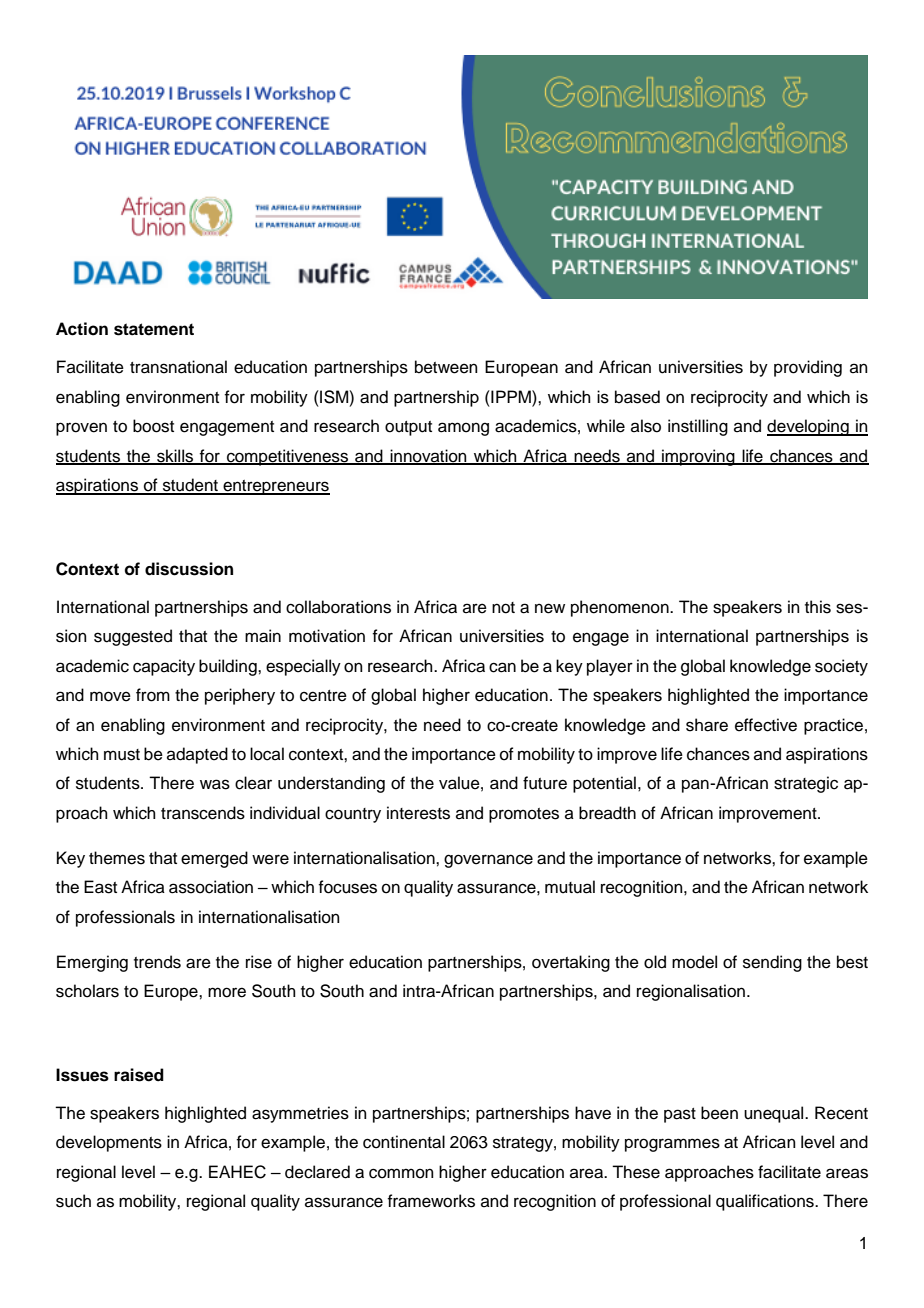 The image size is (924, 1308). What do you see at coordinates (766, 1202) in the screenshot?
I see `qualifications` at bounding box center [766, 1202].
